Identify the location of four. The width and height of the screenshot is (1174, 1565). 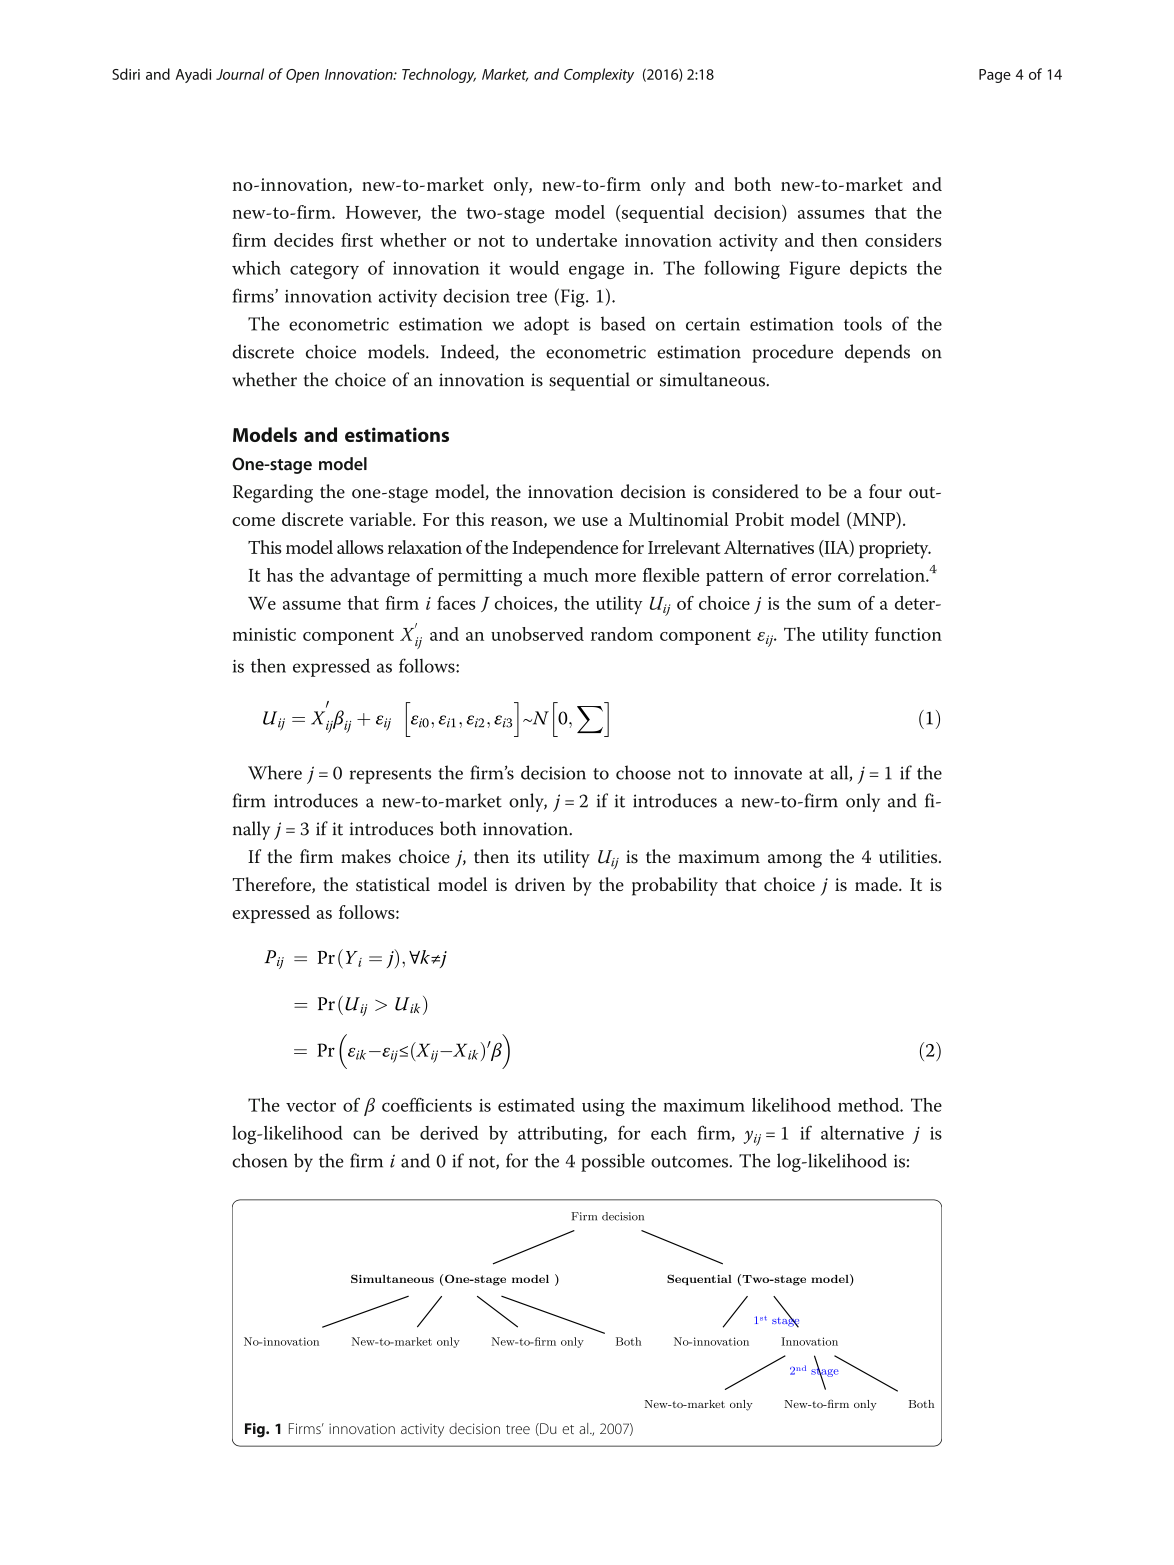
(885, 491).
